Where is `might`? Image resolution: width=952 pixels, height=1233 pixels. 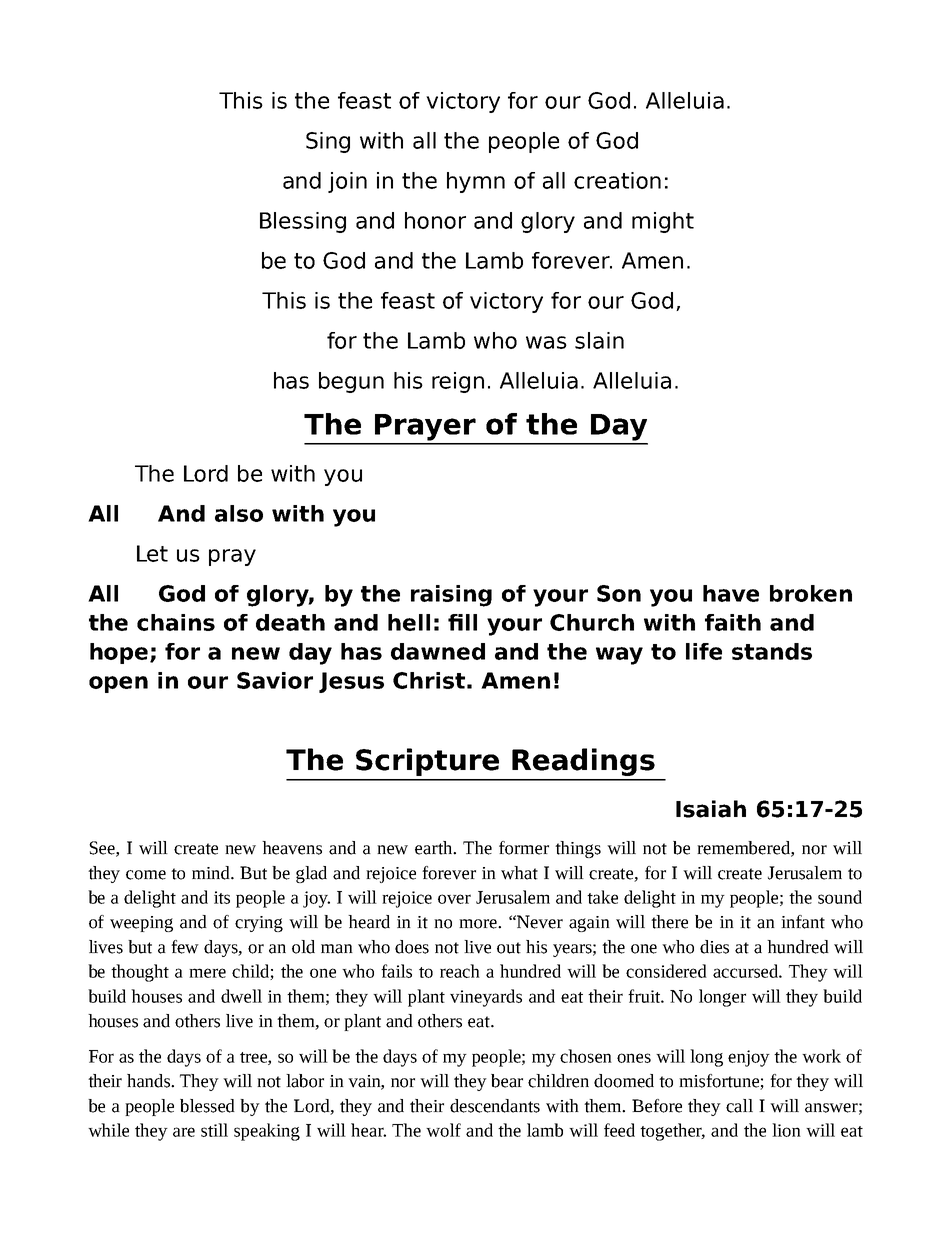 might is located at coordinates (663, 222).
